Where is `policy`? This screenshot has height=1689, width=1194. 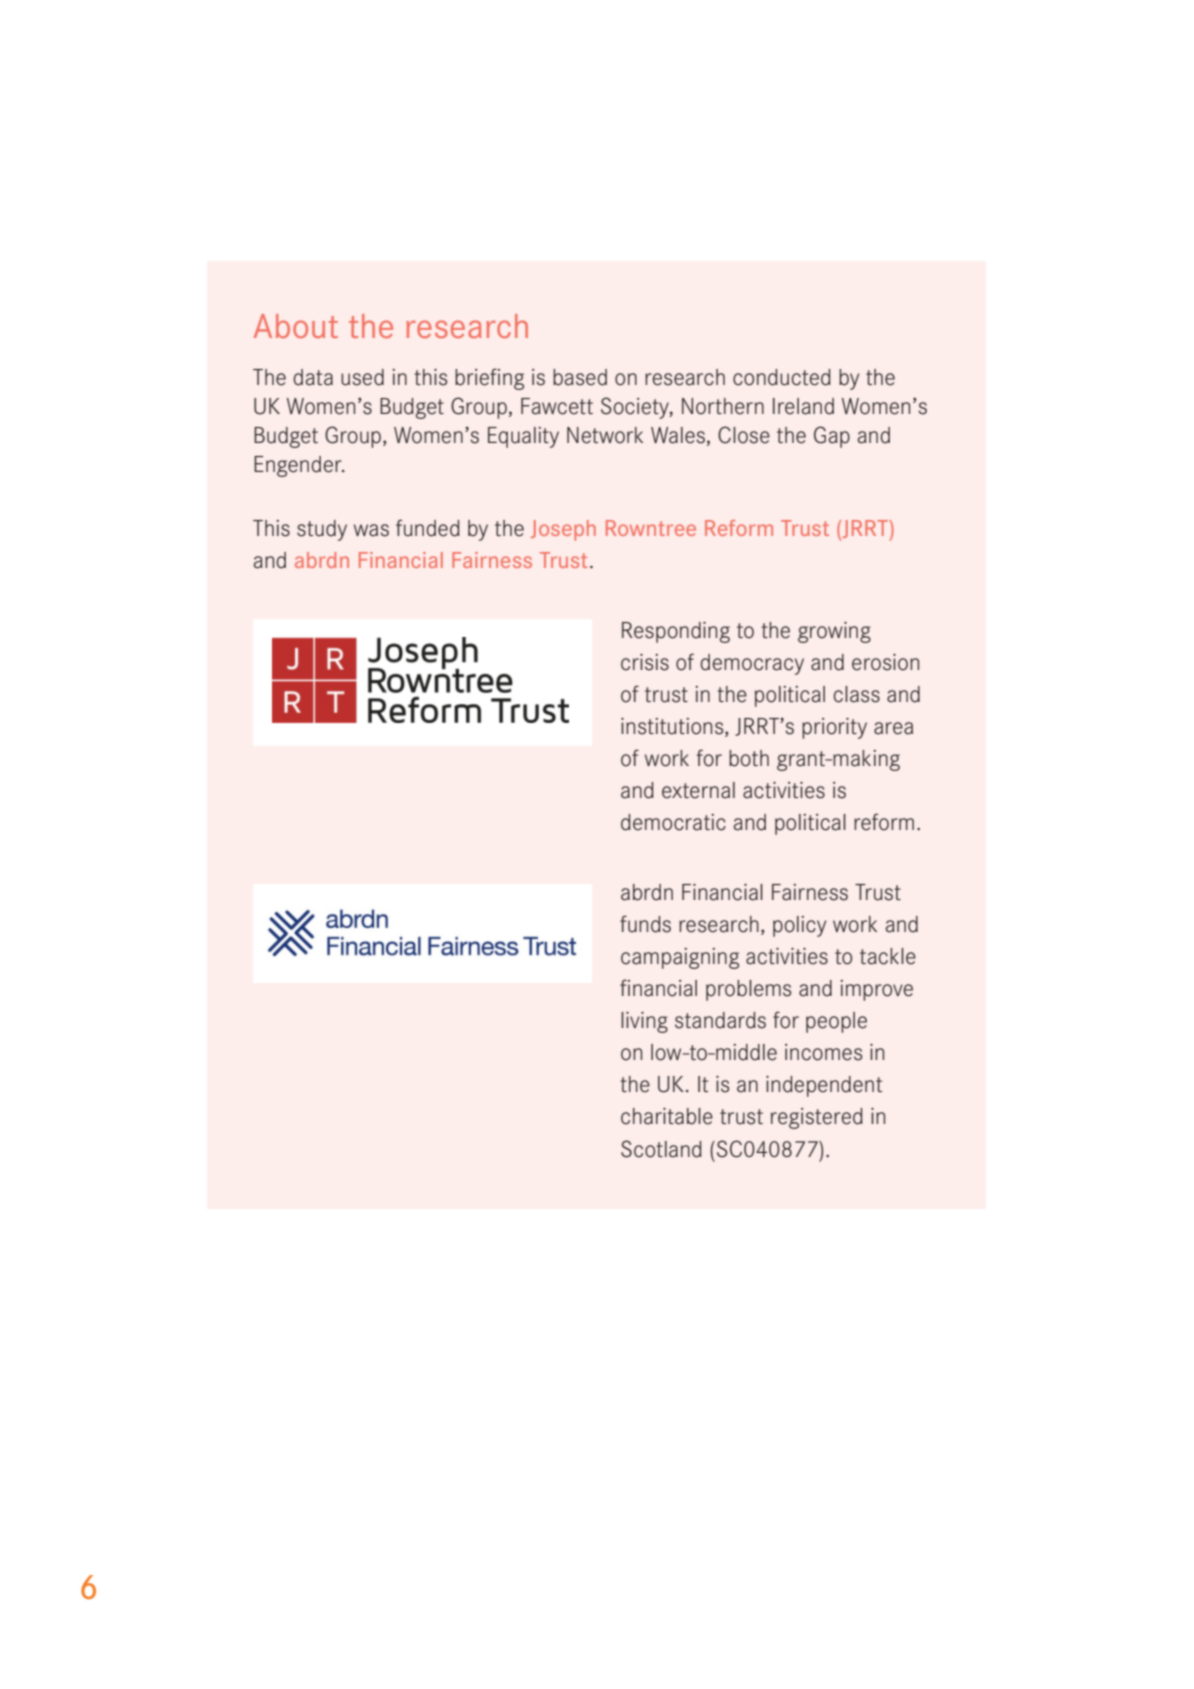 policy is located at coordinates (799, 926).
